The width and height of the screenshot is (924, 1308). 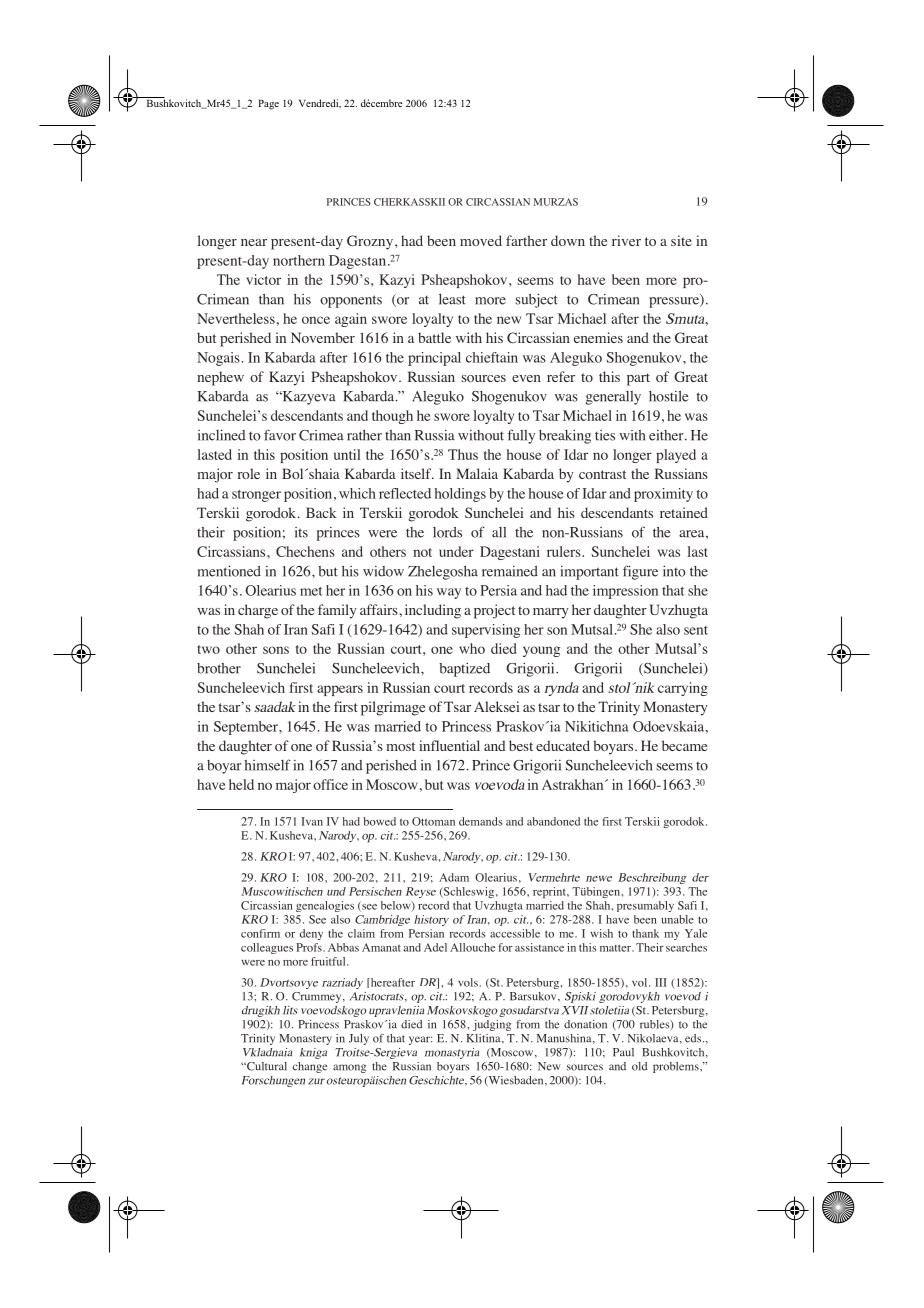 I want to click on moved, so click(x=481, y=240).
